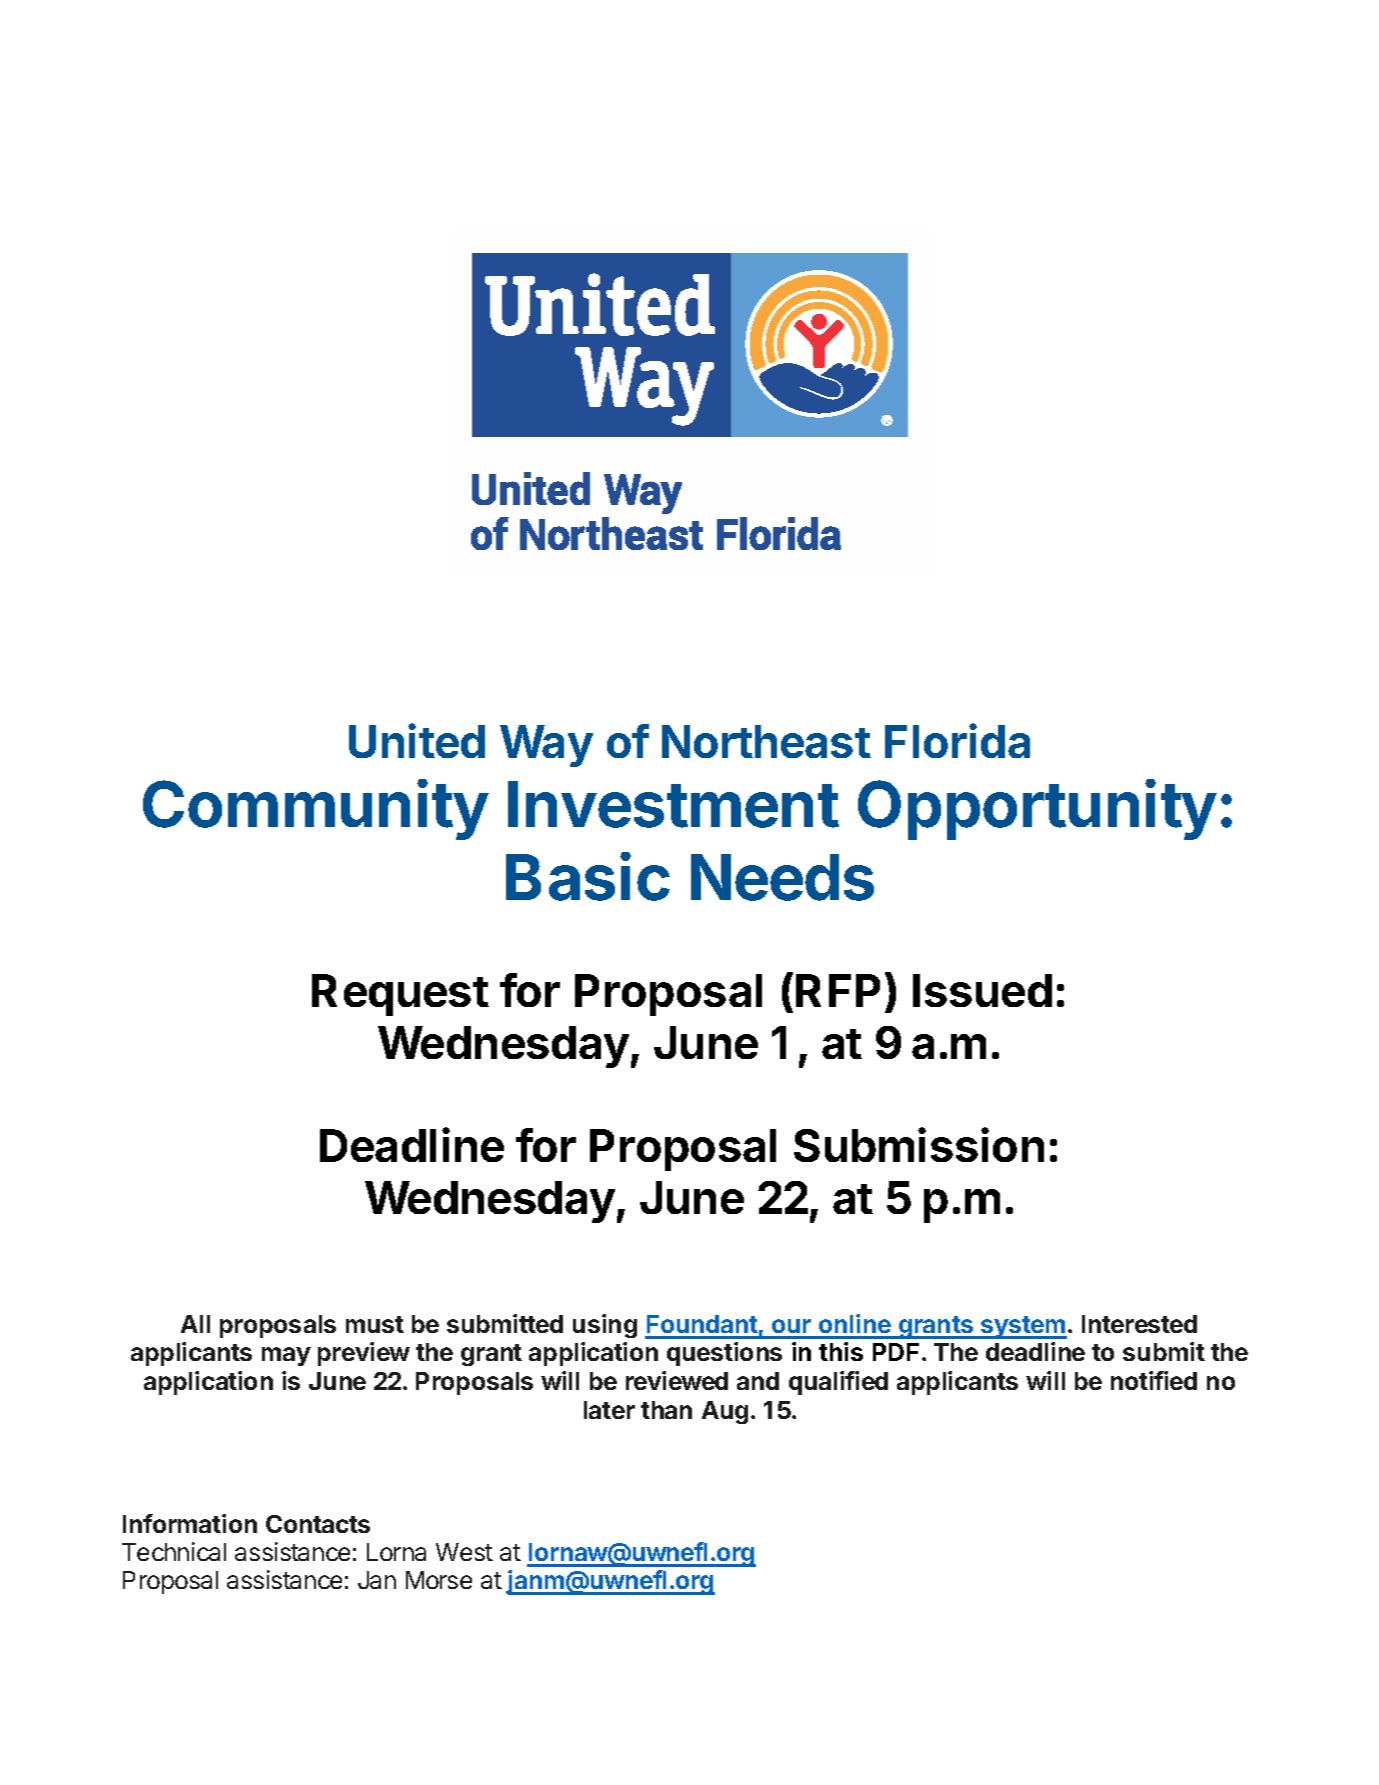 The width and height of the page is (1379, 1785). I want to click on Community, so click(316, 809).
